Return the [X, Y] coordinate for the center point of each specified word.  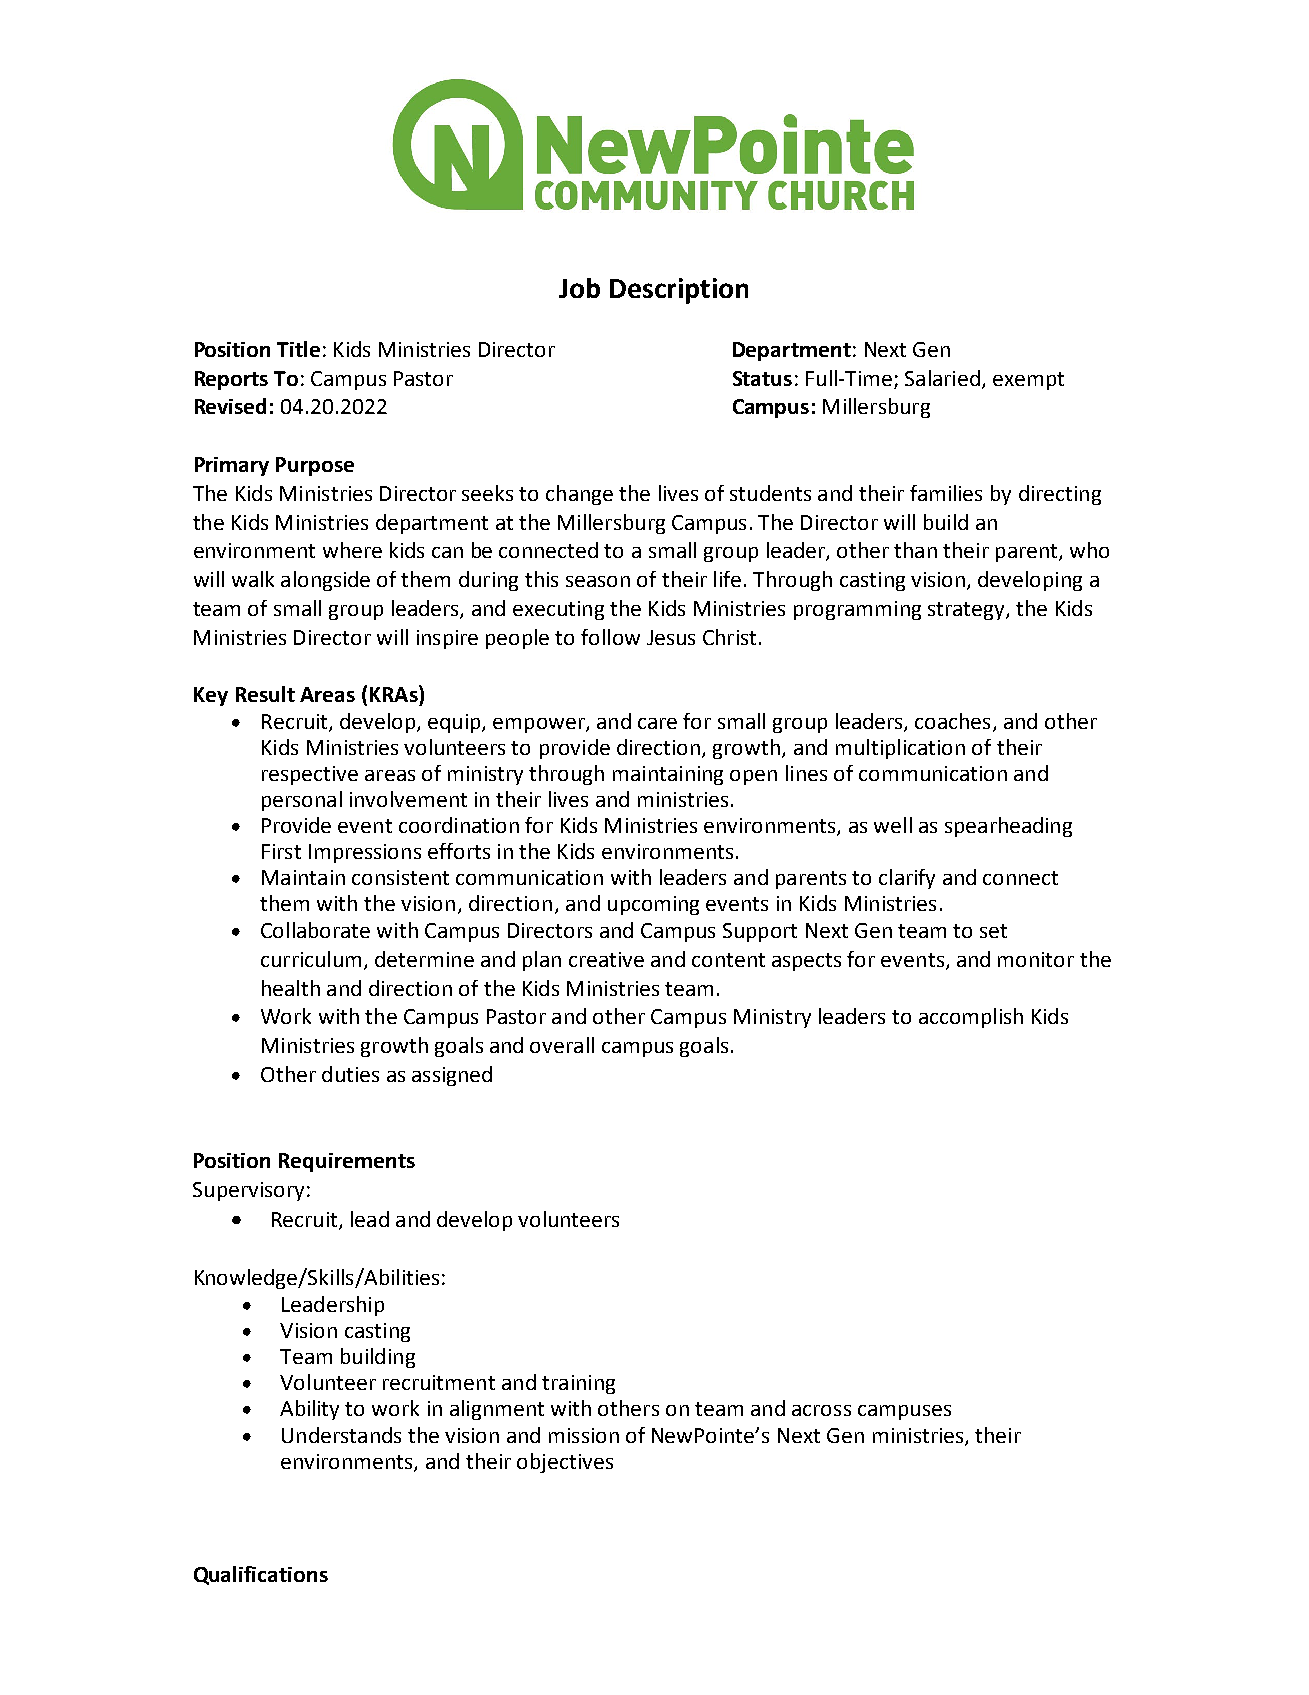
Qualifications [261, 1575]
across [821, 1410]
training [578, 1384]
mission [584, 1435]
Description [679, 291]
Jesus [671, 637]
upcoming [653, 905]
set [993, 931]
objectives [565, 1463]
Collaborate [315, 930]
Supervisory [248, 1191]
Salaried [942, 378]
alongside [325, 581]
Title [298, 349]
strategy [967, 611]
